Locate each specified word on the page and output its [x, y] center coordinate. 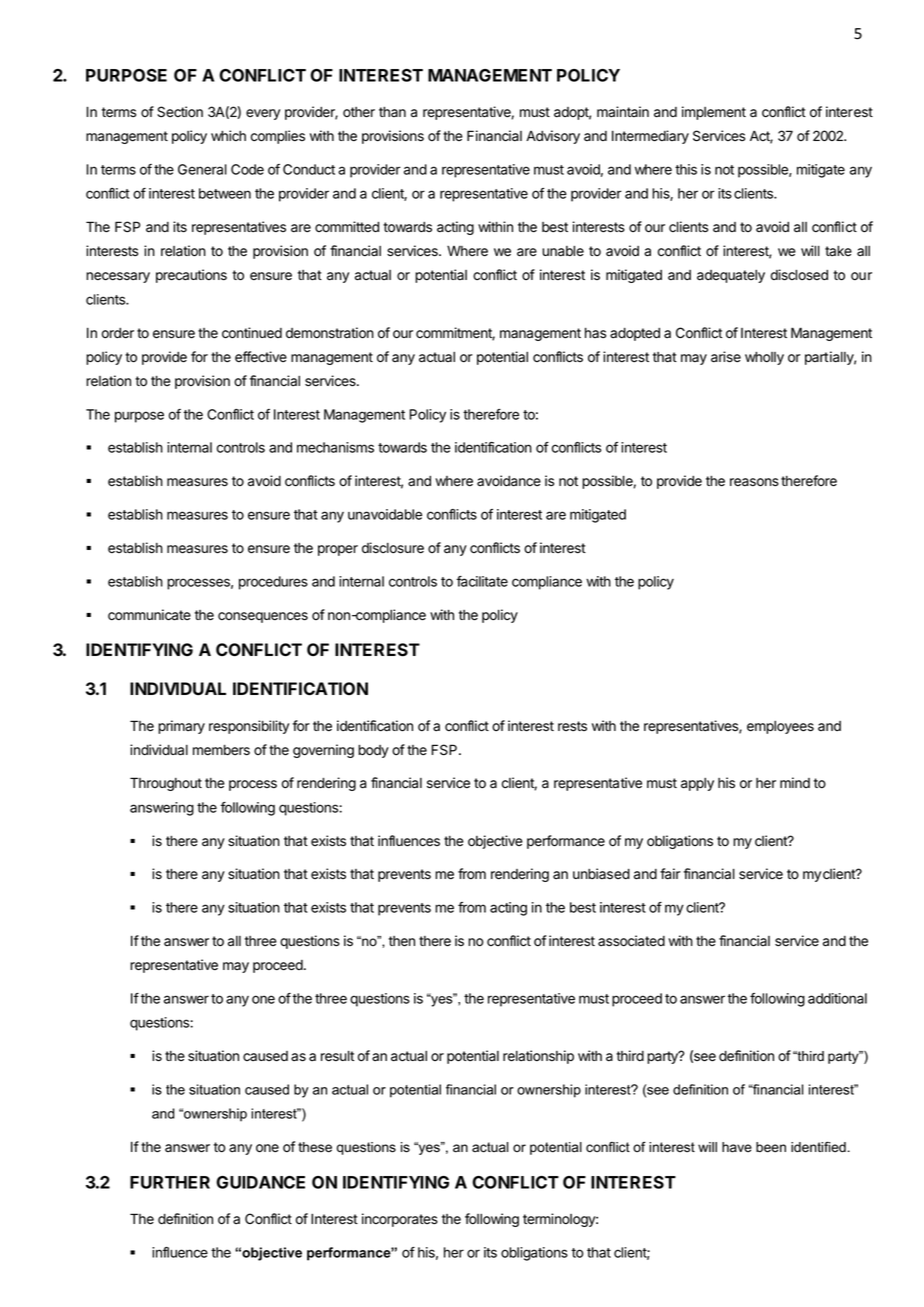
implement [714, 113]
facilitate [482, 581]
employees [780, 727]
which [228, 135]
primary [181, 727]
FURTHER [170, 1182]
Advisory [553, 137]
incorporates [400, 1220]
